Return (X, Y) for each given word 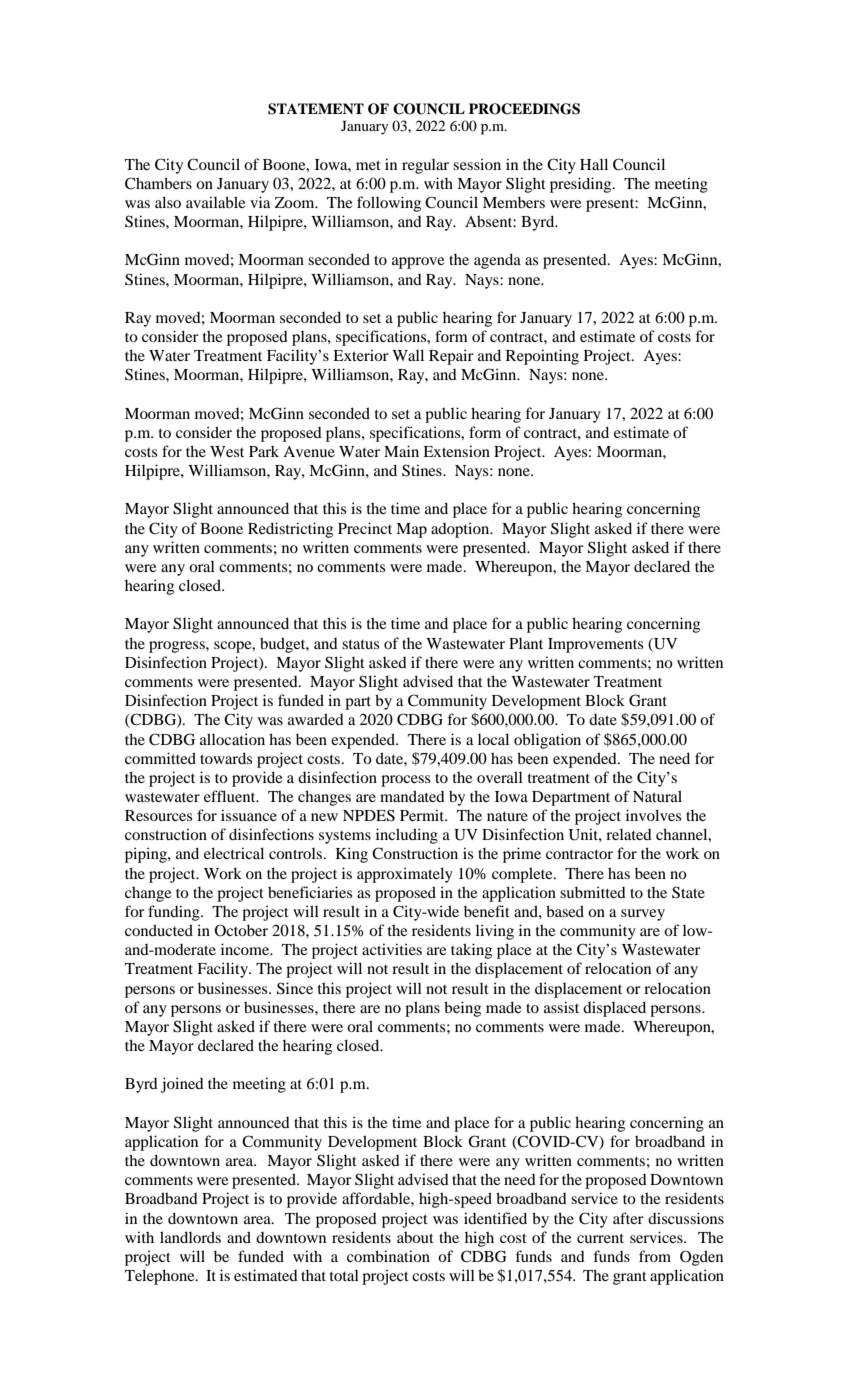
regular (425, 166)
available (215, 202)
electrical (234, 853)
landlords (190, 1237)
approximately (405, 875)
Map (411, 530)
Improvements (595, 645)
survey (643, 915)
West (227, 451)
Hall (594, 164)
